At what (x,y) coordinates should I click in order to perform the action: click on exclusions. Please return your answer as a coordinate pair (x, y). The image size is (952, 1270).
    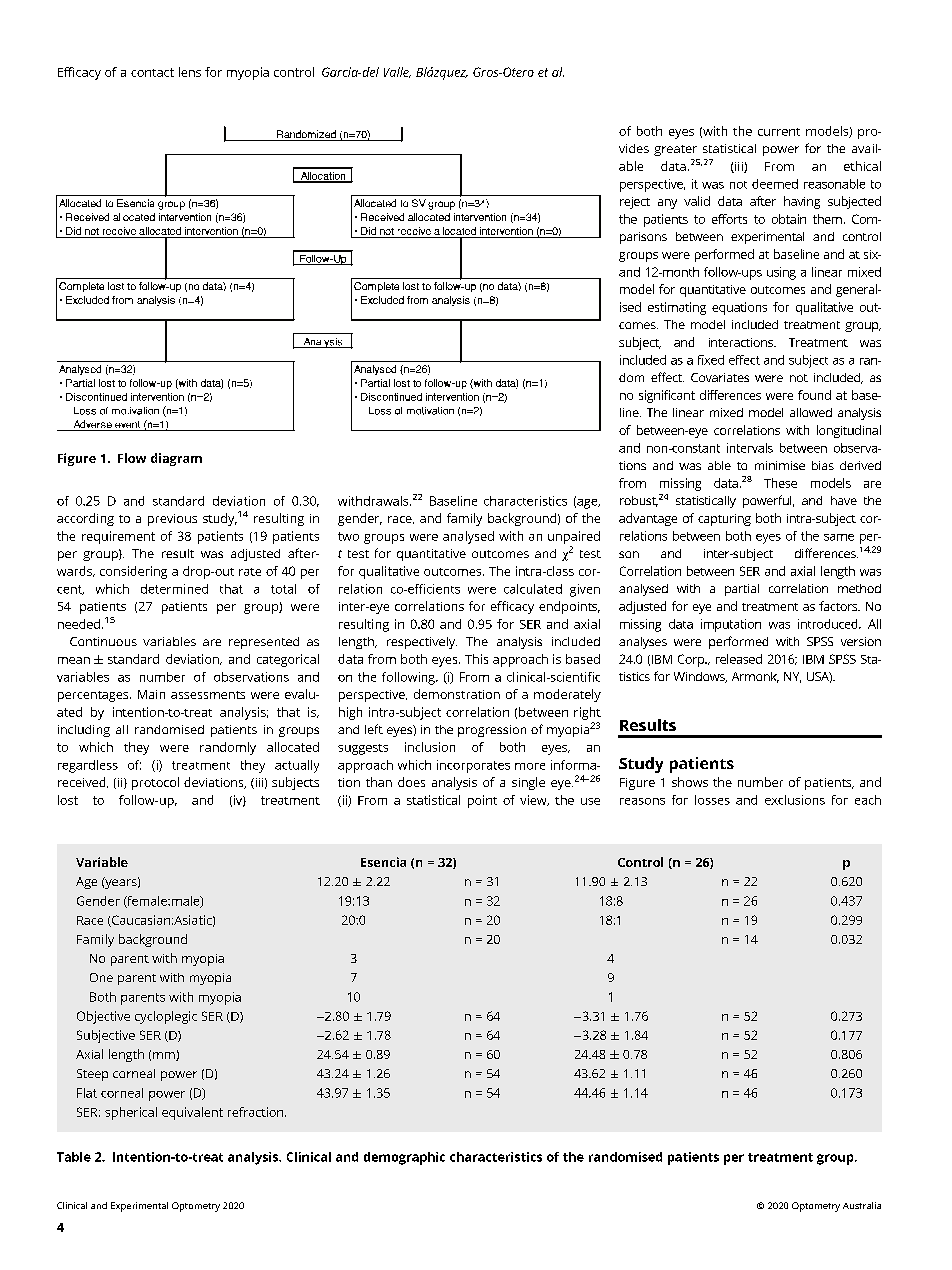
    Looking at the image, I should click on (795, 800).
